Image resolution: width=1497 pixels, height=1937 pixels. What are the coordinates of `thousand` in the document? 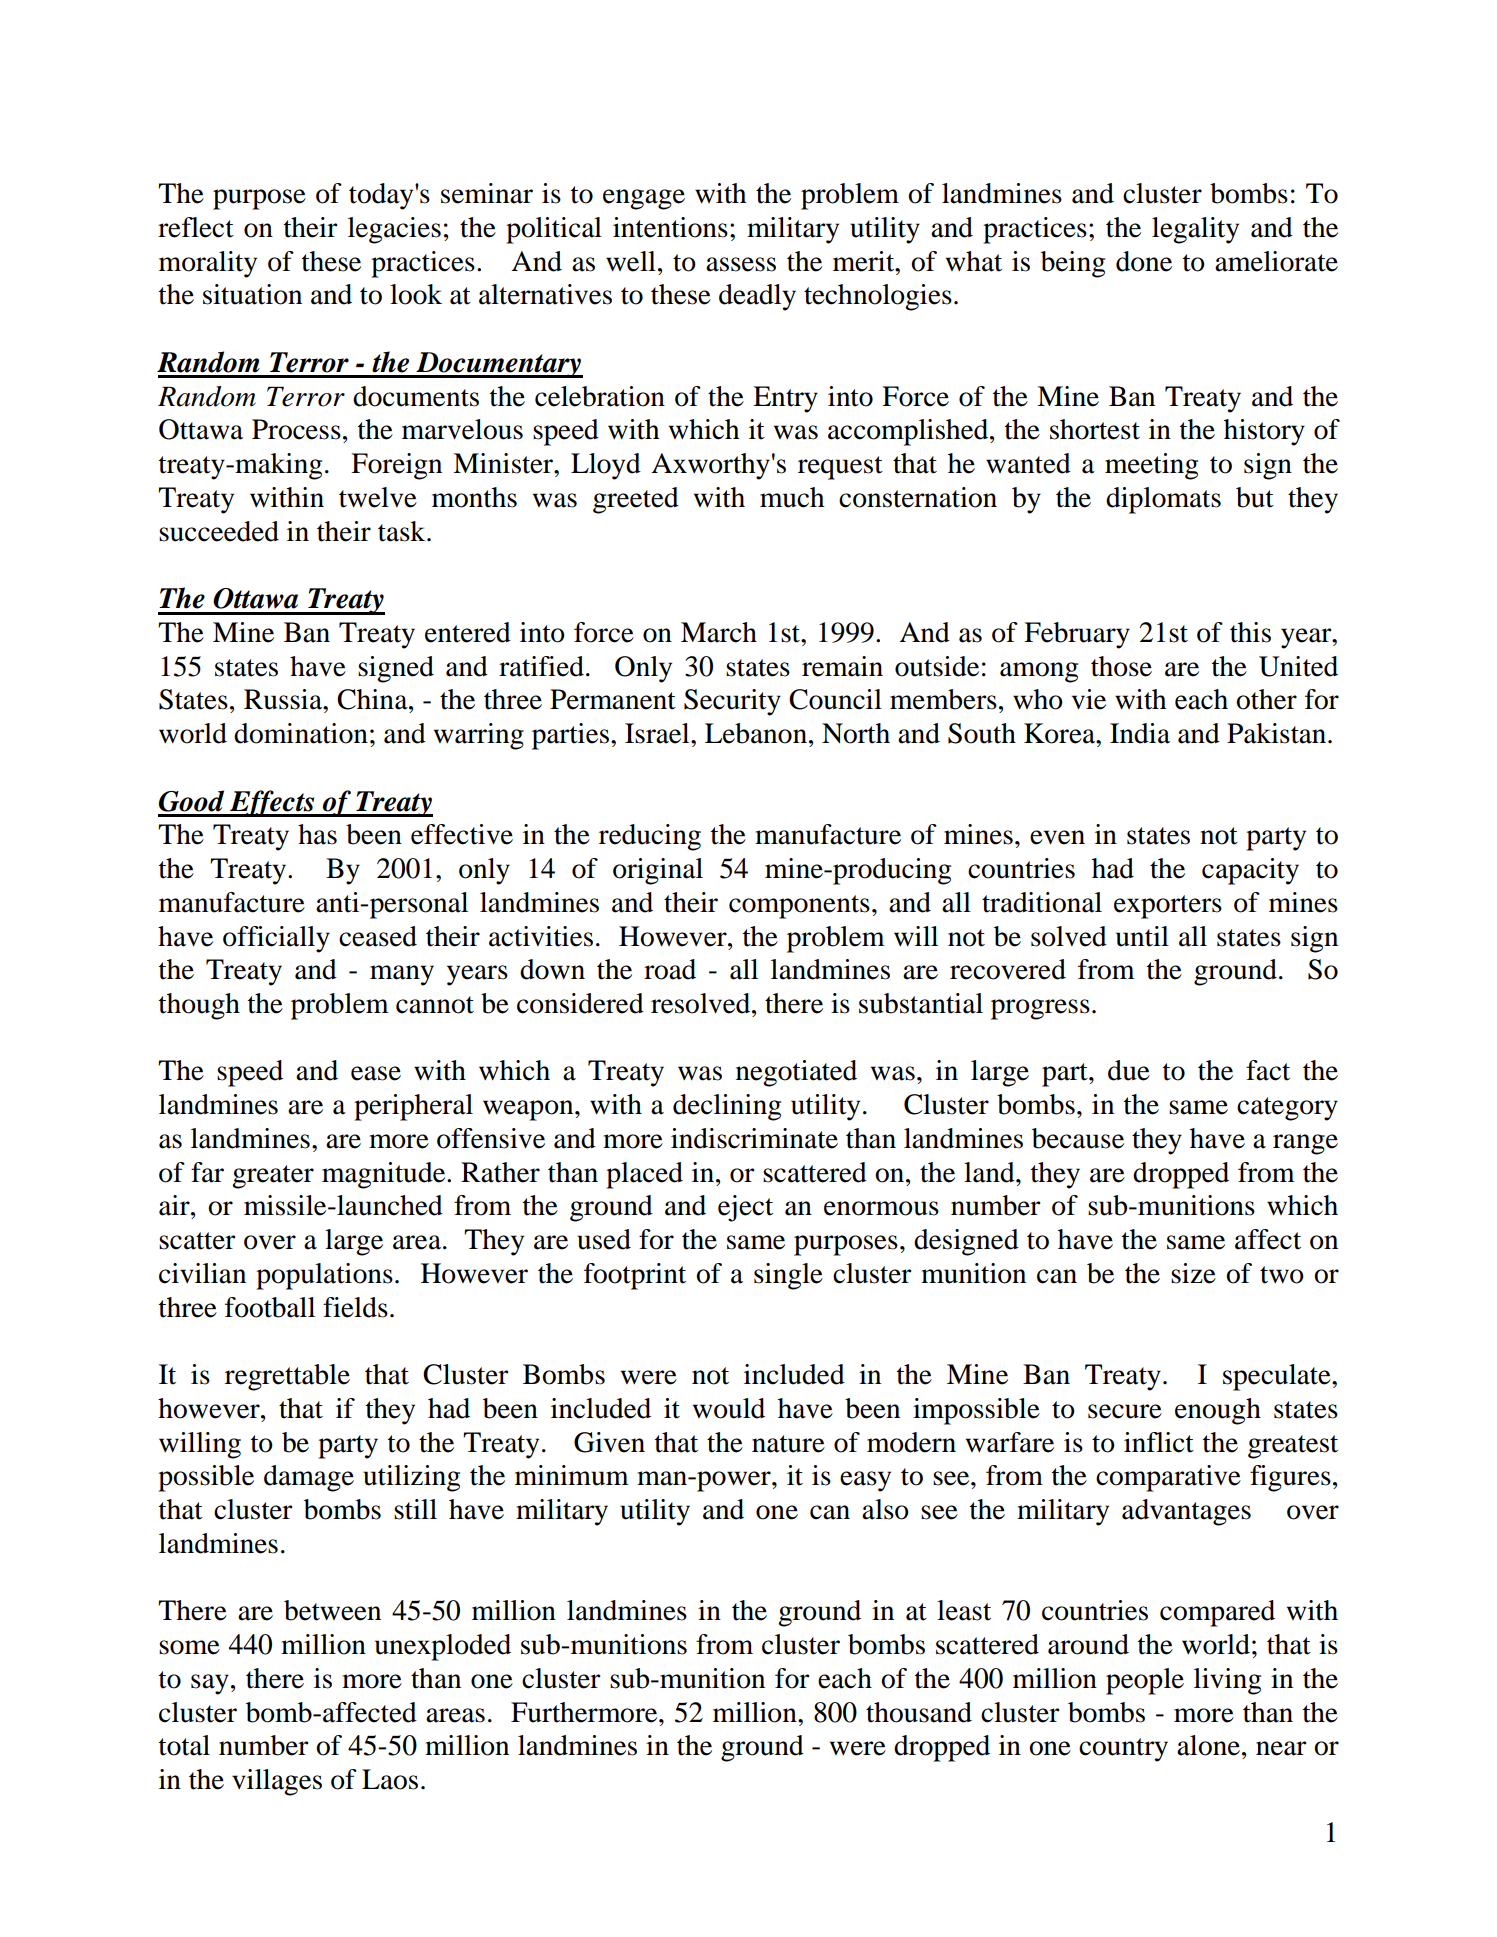 It's located at (919, 1712).
